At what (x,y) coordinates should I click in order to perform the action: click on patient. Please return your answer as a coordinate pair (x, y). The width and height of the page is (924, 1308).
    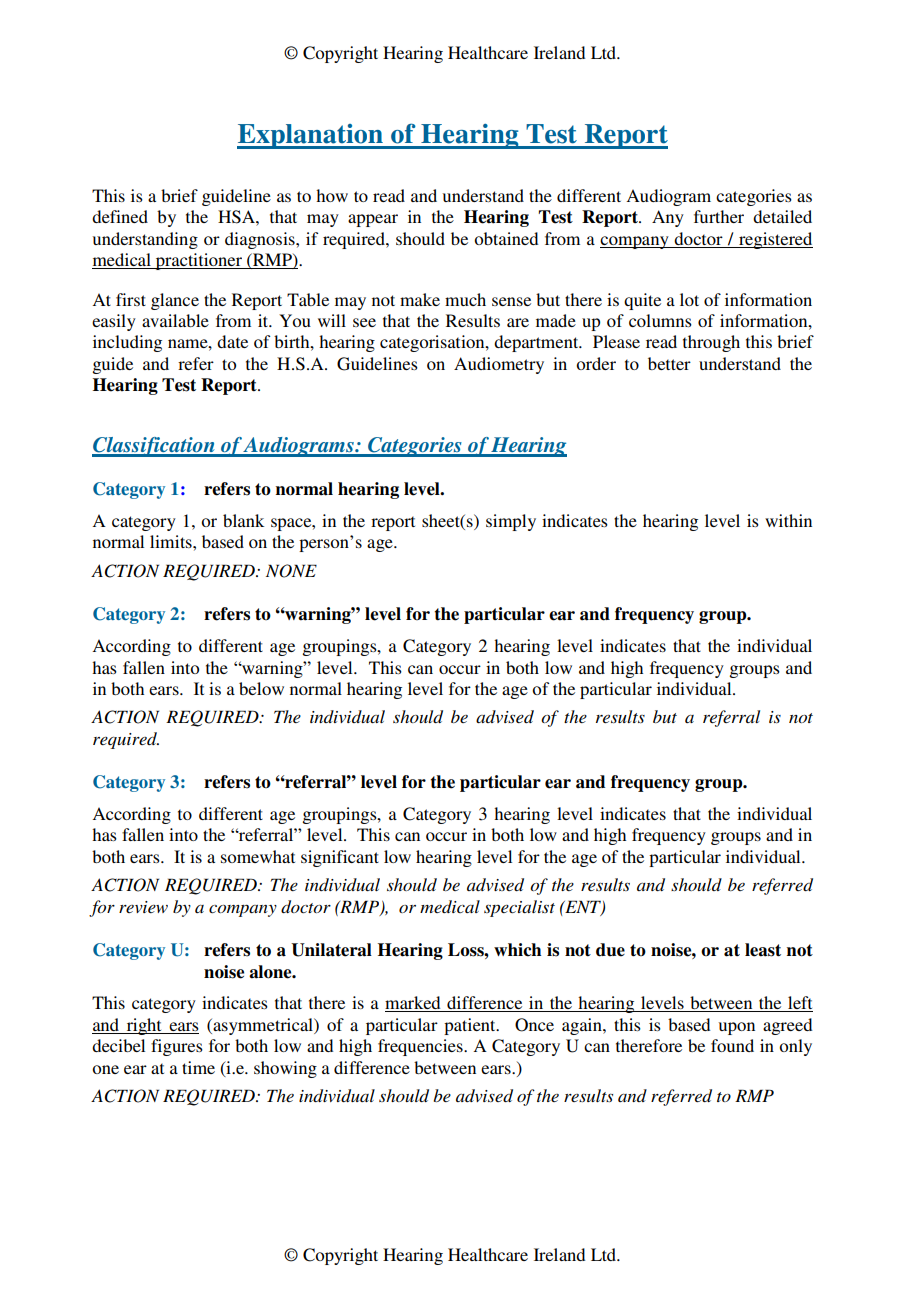
    Looking at the image, I should click on (471, 1026).
